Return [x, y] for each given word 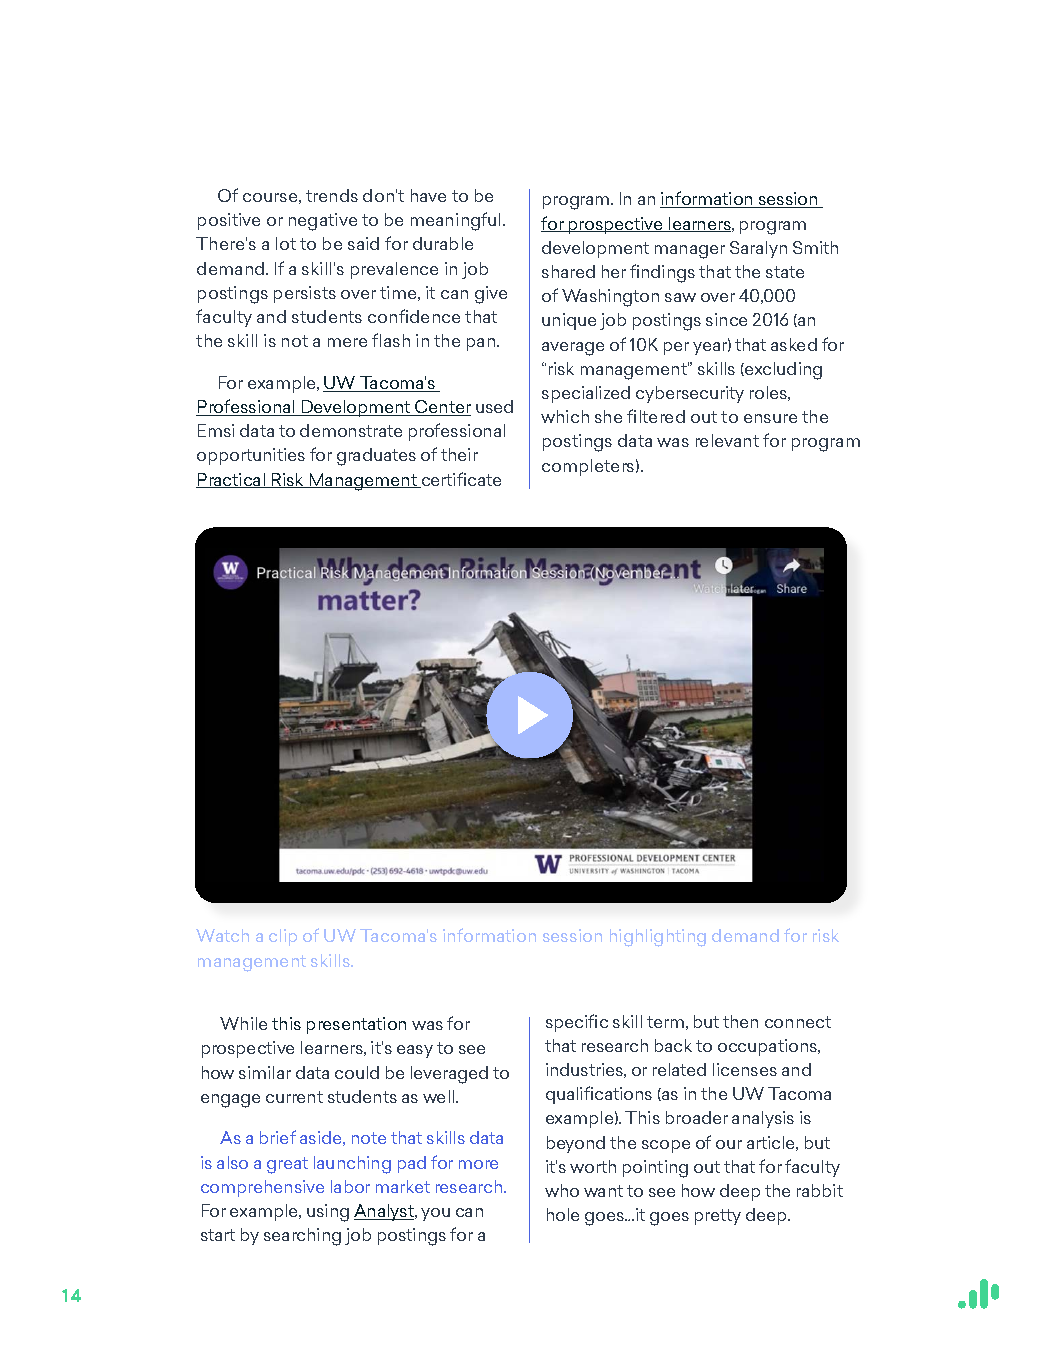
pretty [718, 1217]
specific [577, 1023]
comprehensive [262, 1188]
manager [690, 252]
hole [563, 1214]
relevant [727, 440]
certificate [460, 480]
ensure [770, 418]
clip [283, 937]
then [740, 1021]
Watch [222, 935]
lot [286, 243]
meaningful [455, 221]
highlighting [658, 938]
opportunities [251, 456]
